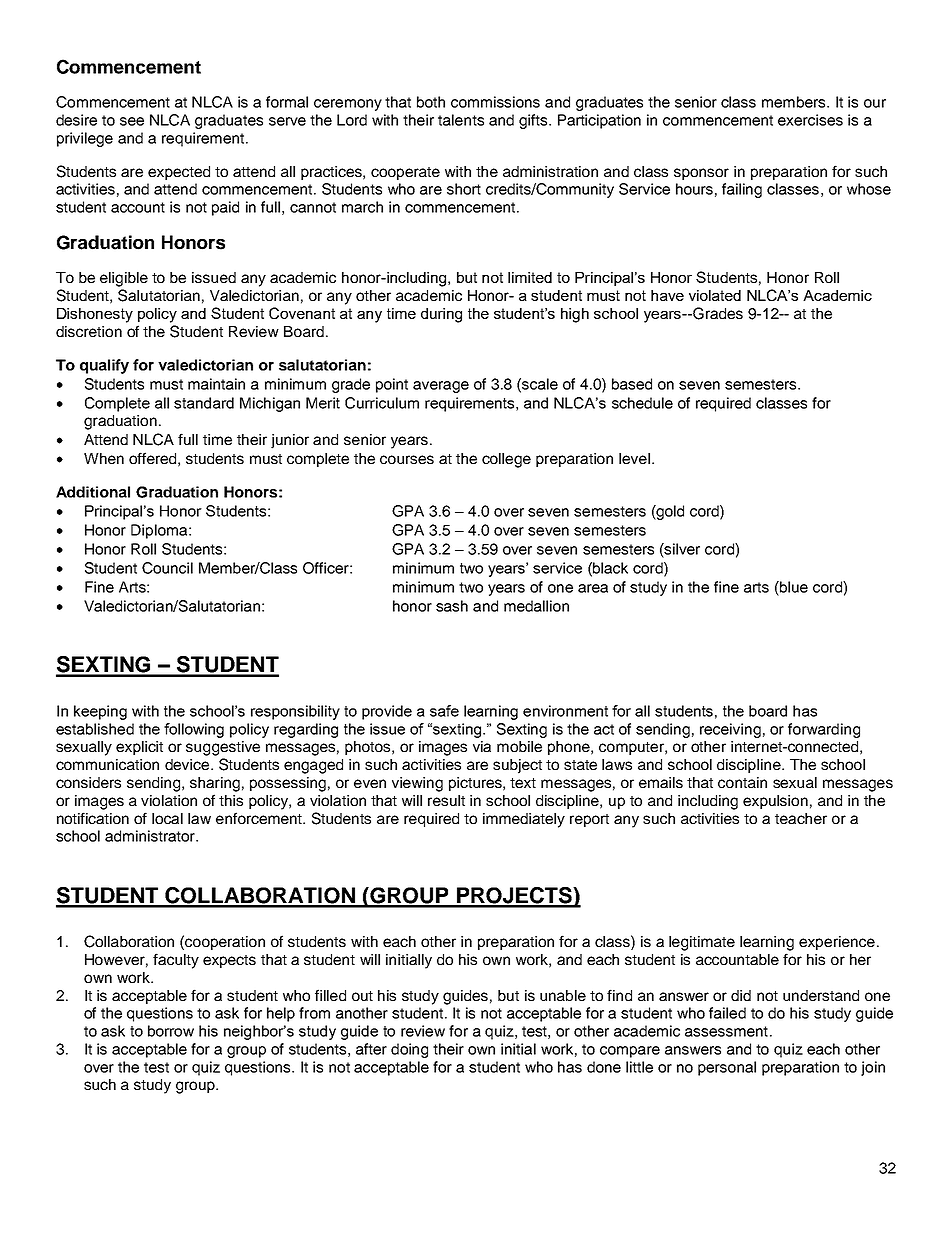 Image resolution: width=952 pixels, height=1233 pixels. Describe the element at coordinates (194, 730) in the image. I see `following` at that location.
